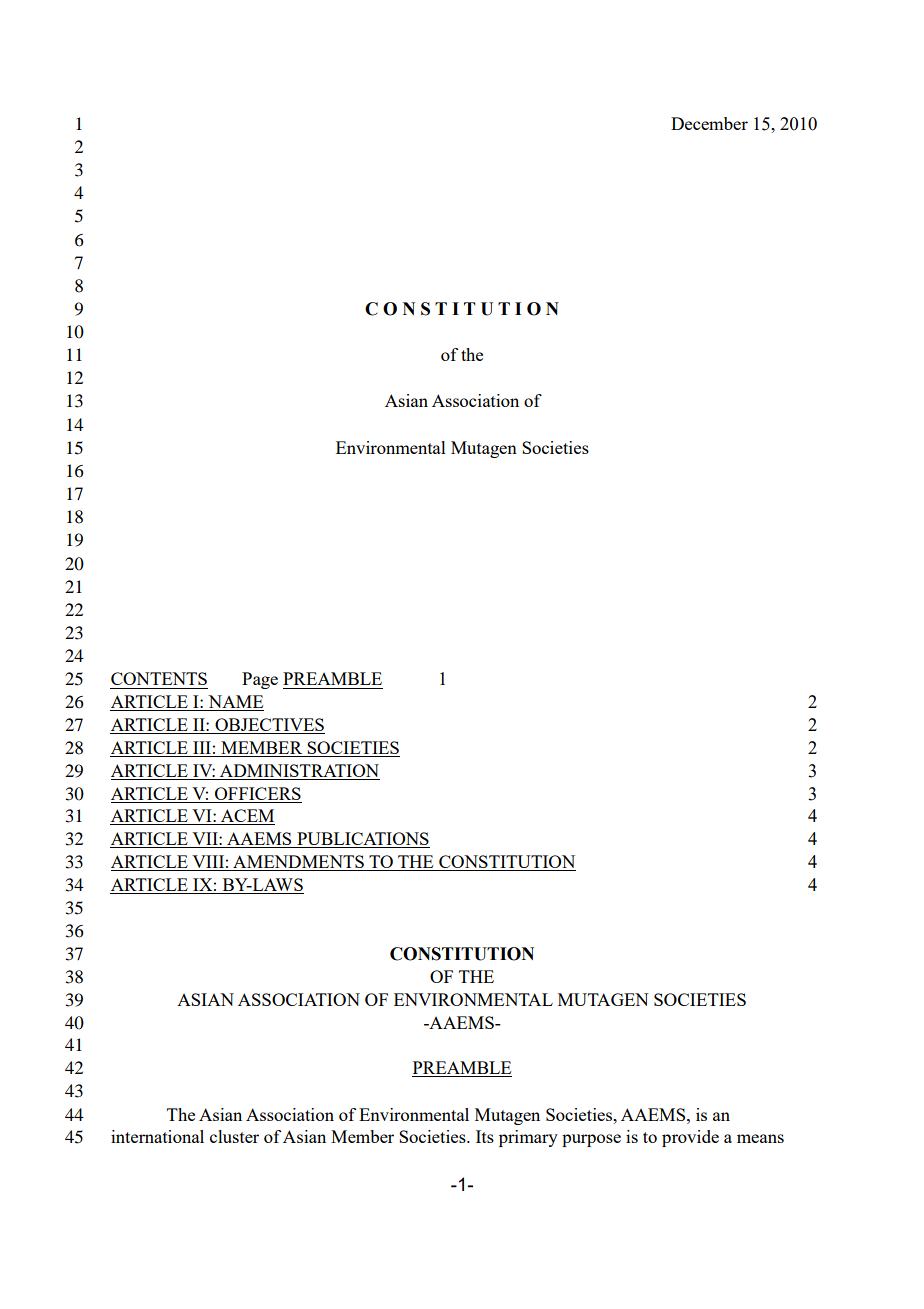 The width and height of the document is (924, 1309). Describe the element at coordinates (299, 772) in the document. I see `ADMINISTRATION` at that location.
